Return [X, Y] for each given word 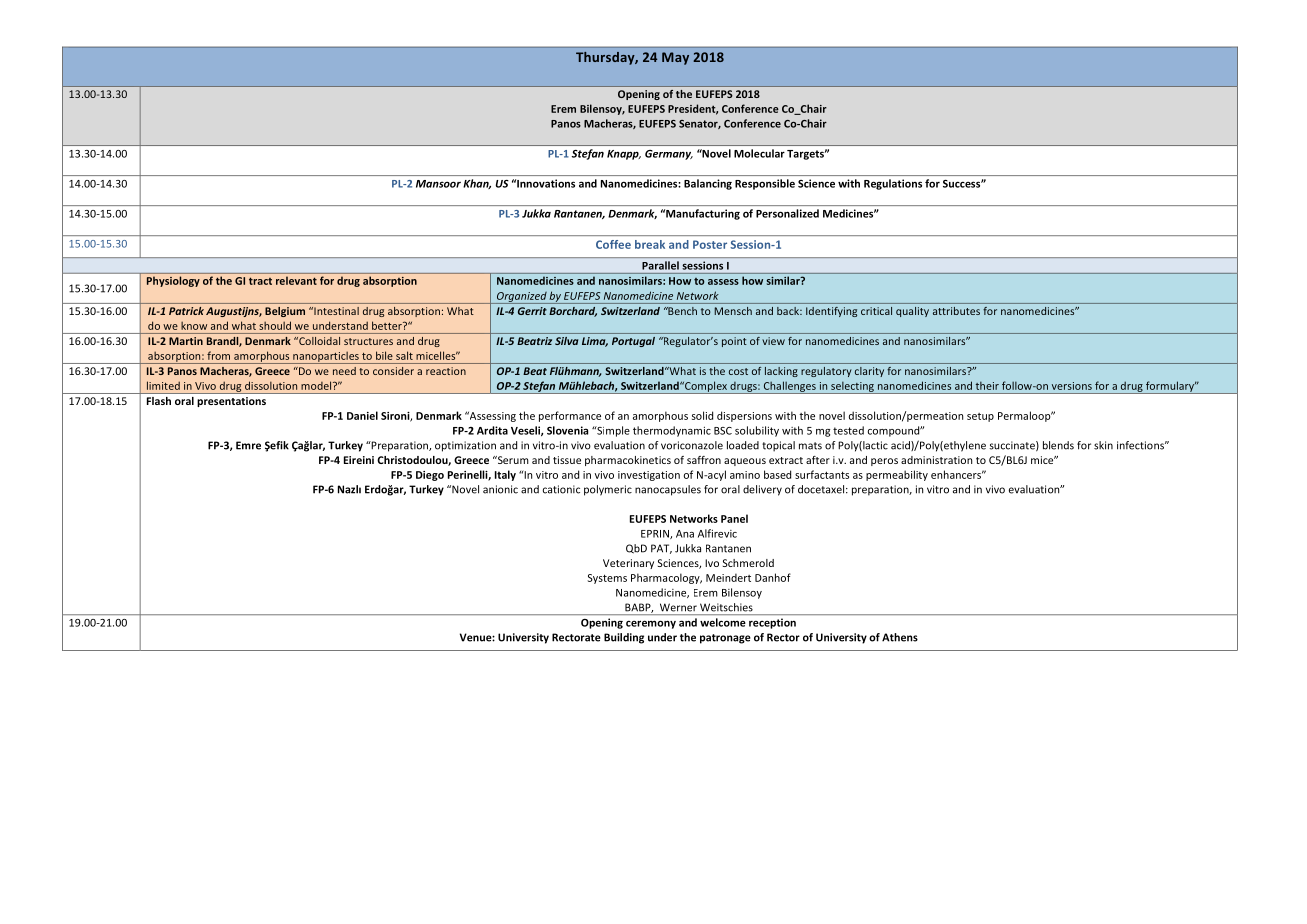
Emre [248, 445]
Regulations [893, 184]
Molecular [759, 153]
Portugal [633, 342]
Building [624, 638]
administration [936, 460]
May [675, 58]
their [987, 386]
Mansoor [438, 184]
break [650, 244]
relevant [296, 280]
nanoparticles [326, 357]
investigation [649, 476]
